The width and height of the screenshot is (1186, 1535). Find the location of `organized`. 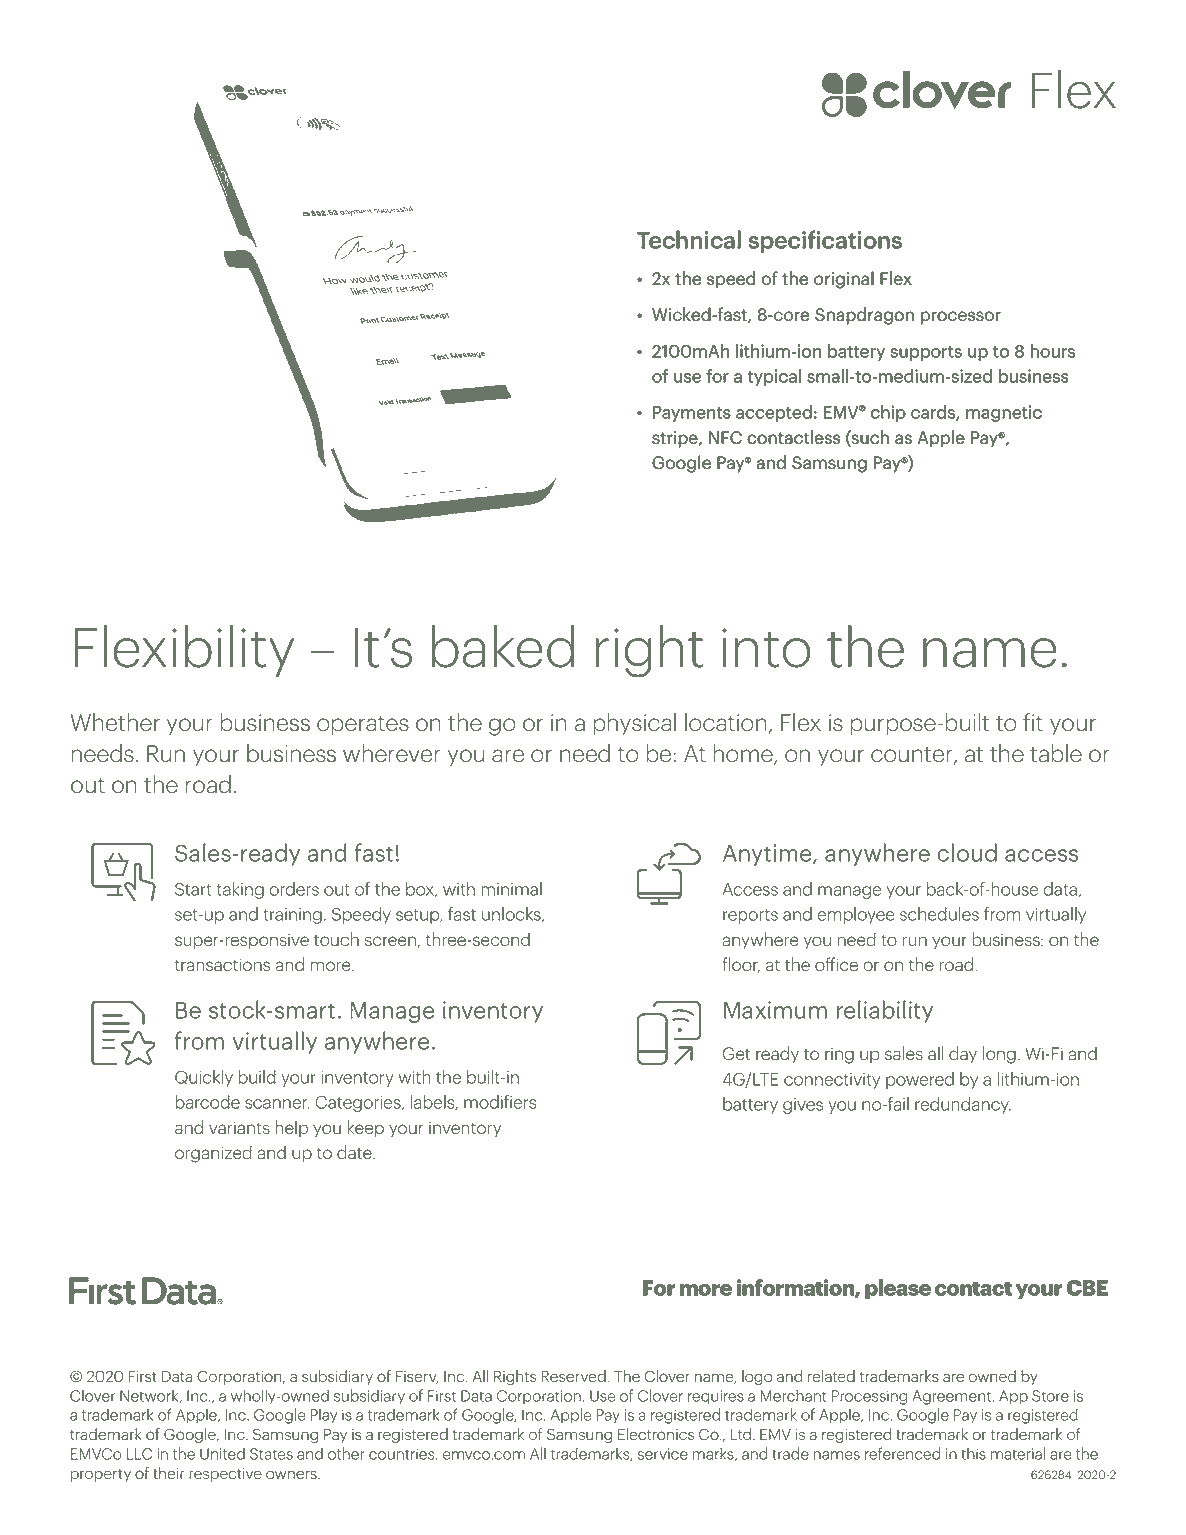

organized is located at coordinates (213, 1154).
